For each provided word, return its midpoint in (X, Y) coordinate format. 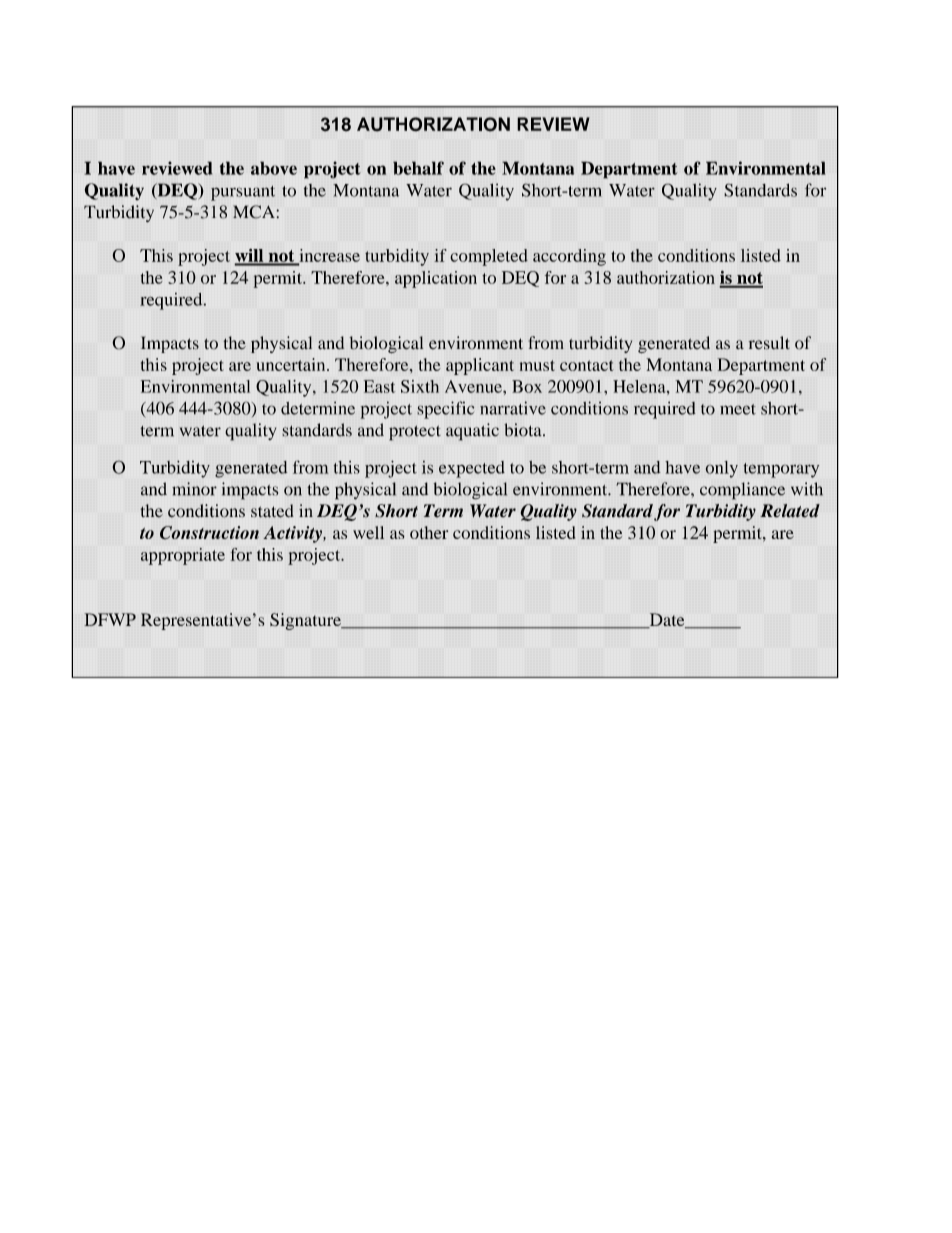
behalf (418, 168)
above (274, 168)
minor (194, 489)
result (769, 343)
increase (328, 256)
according (569, 257)
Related (790, 511)
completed (489, 257)
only (722, 469)
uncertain (292, 364)
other (429, 532)
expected (472, 469)
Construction (209, 533)
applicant (480, 366)
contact (587, 365)
